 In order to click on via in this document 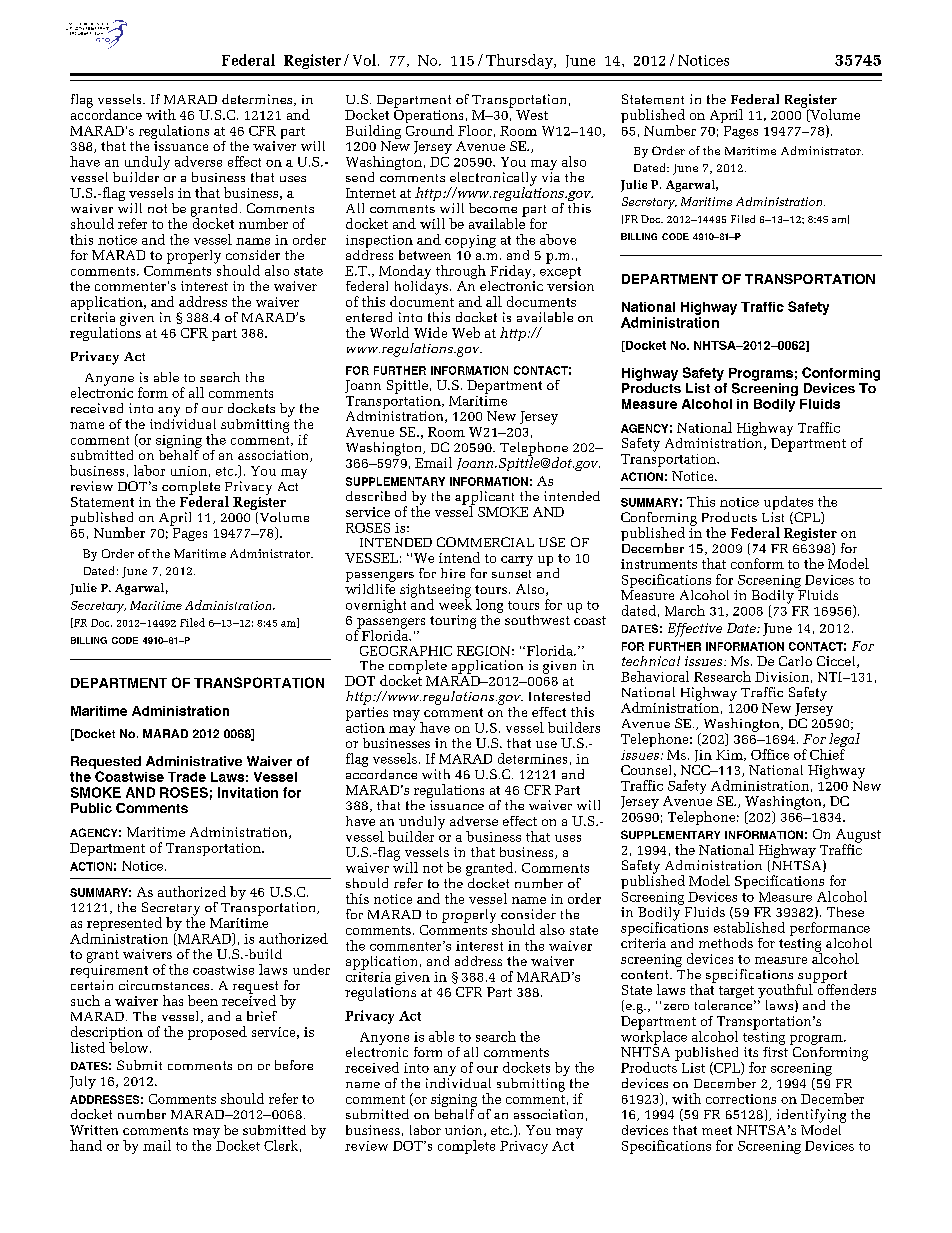, I will do `click(551, 177)`.
